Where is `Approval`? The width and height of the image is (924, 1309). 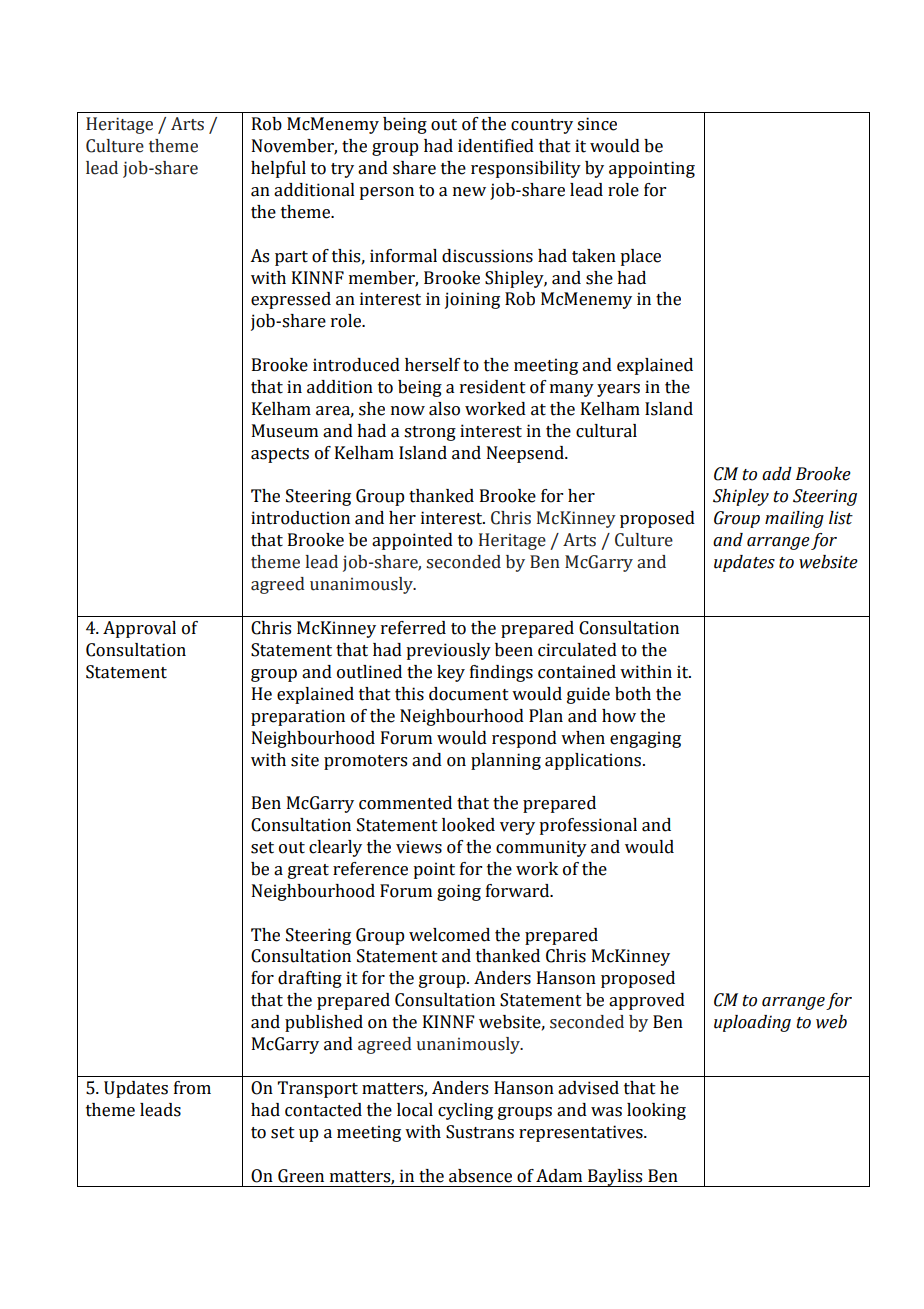 Approval is located at coordinates (139, 629).
